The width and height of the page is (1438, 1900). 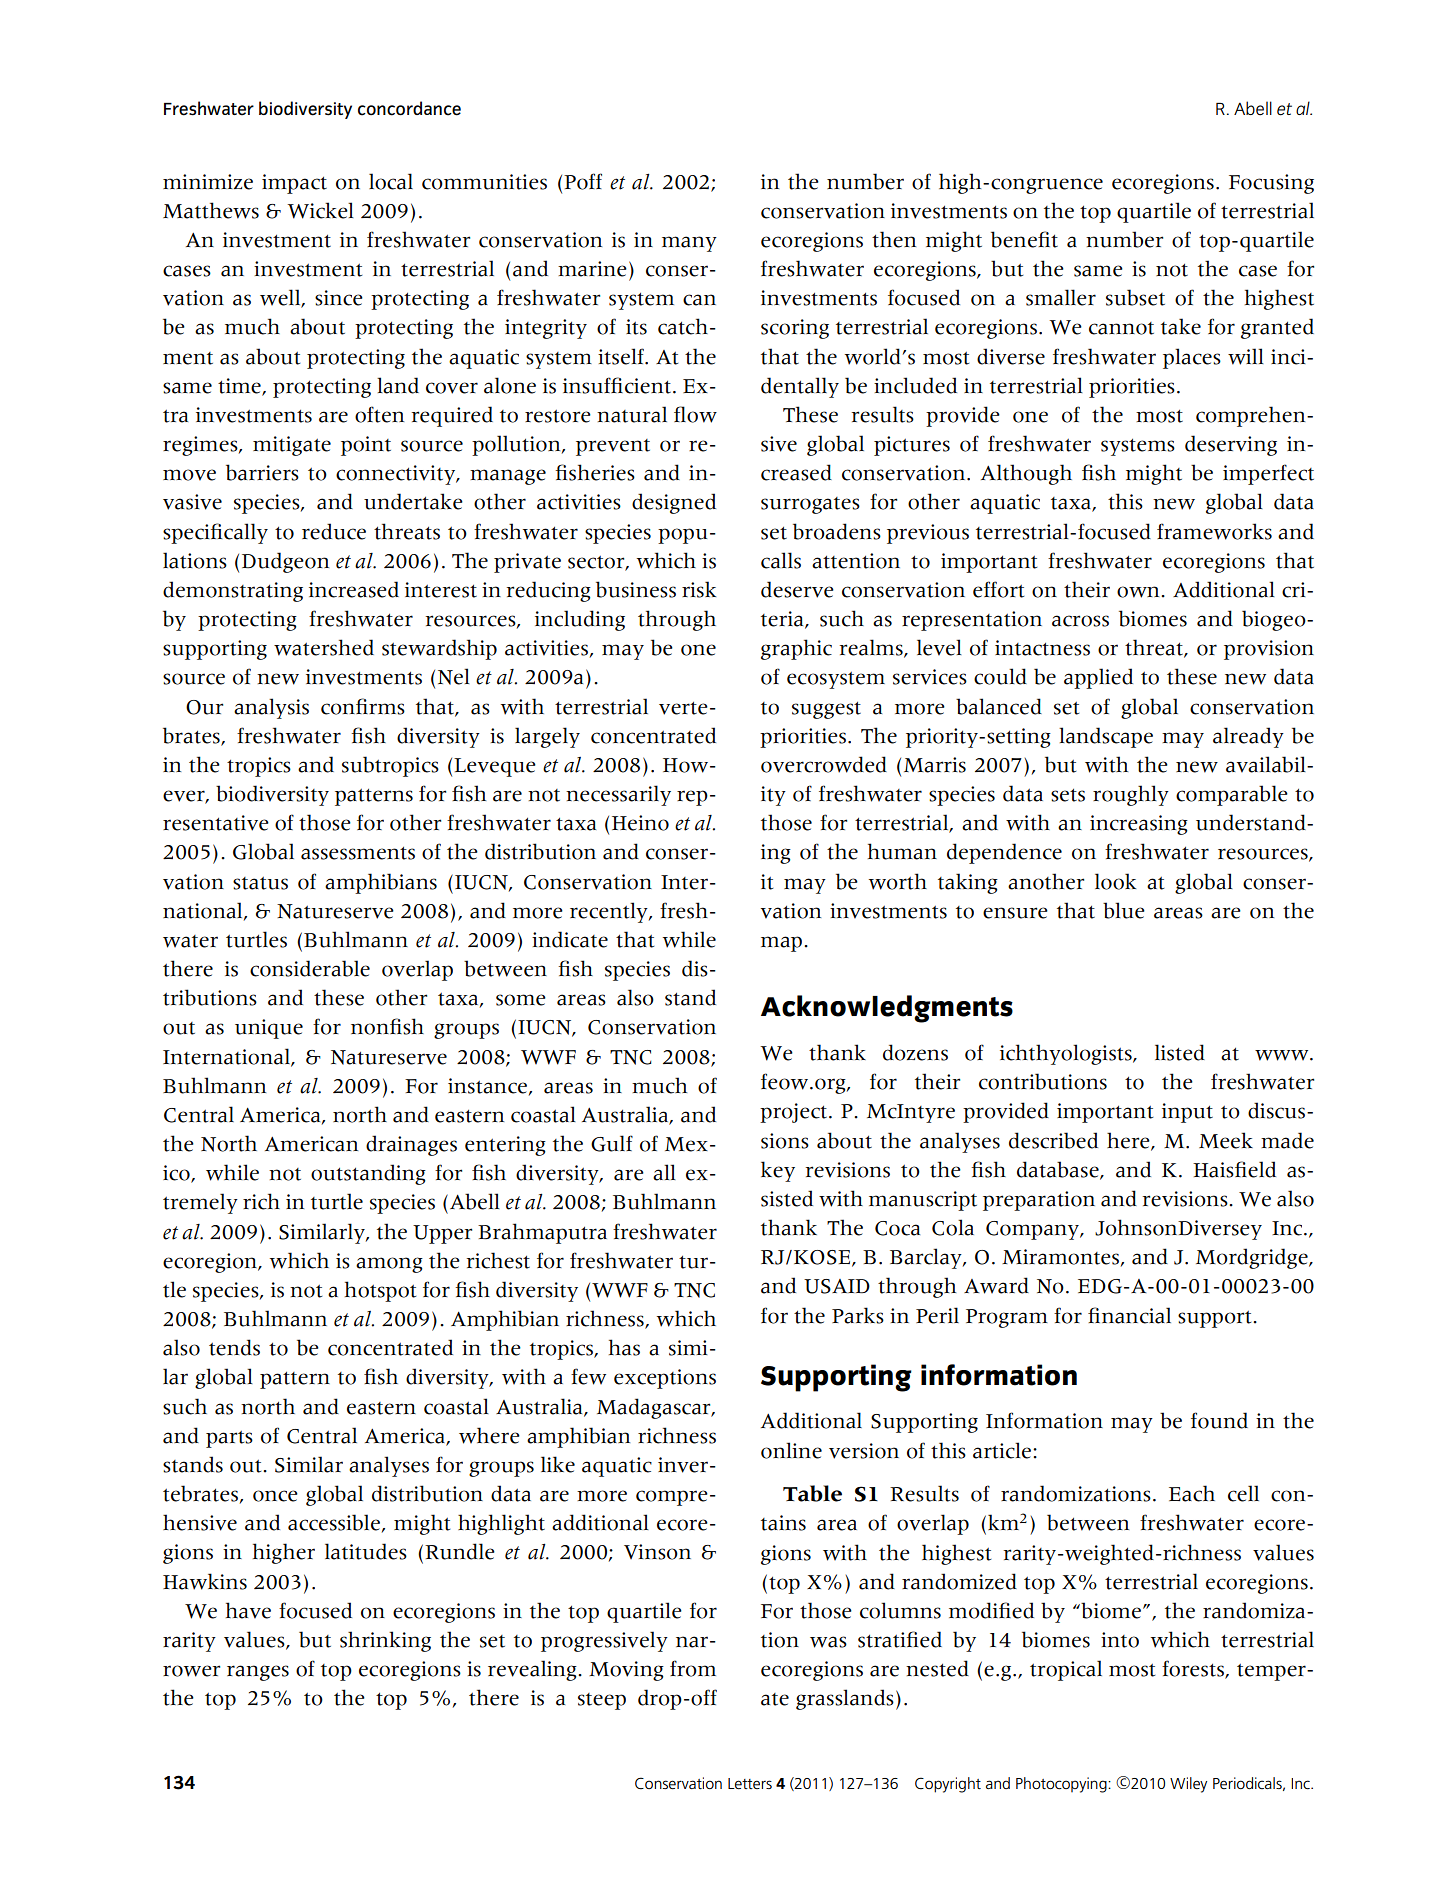 What do you see at coordinates (389, 1265) in the page?
I see `among` at bounding box center [389, 1265].
